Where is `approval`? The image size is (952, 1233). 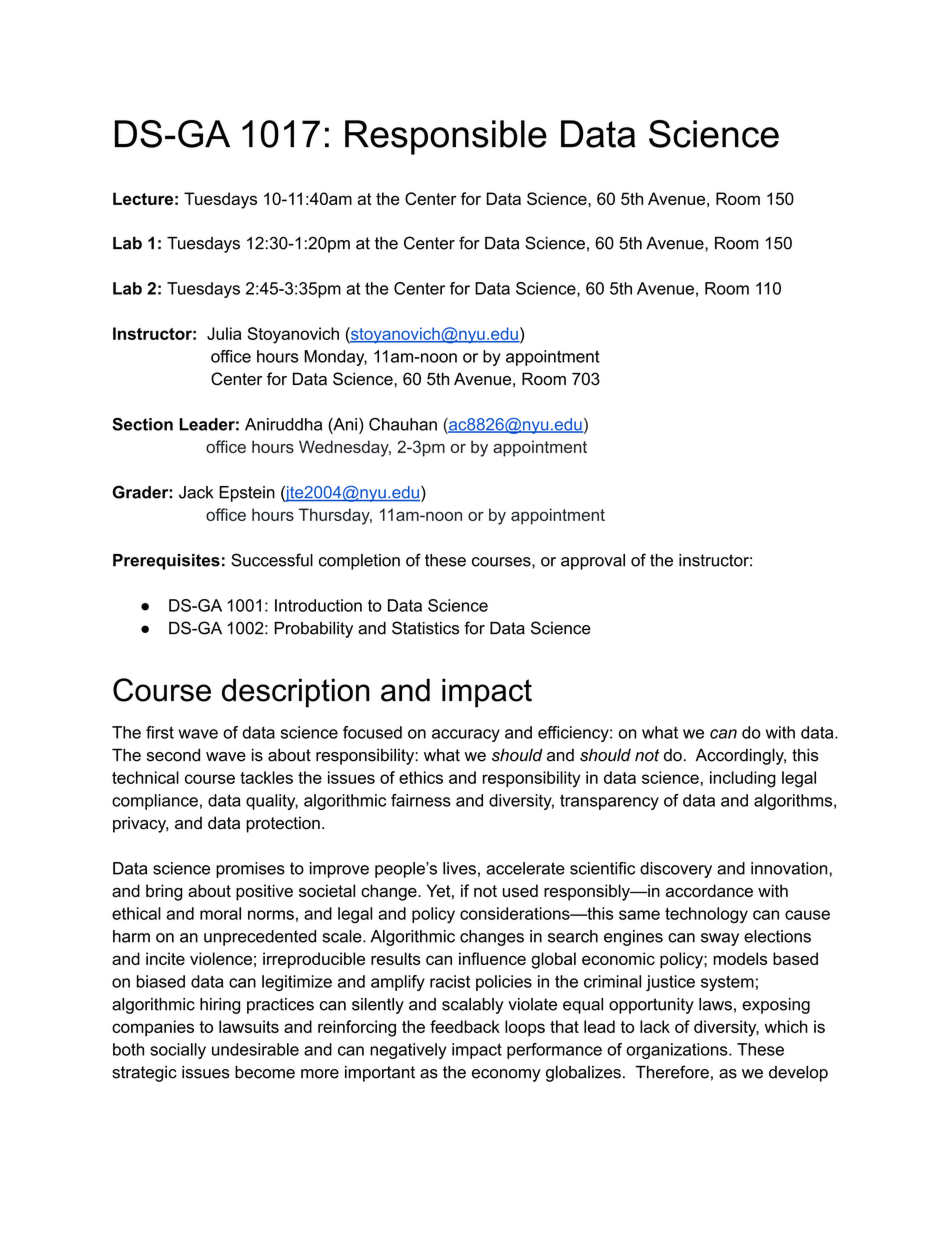
approval is located at coordinates (593, 562).
